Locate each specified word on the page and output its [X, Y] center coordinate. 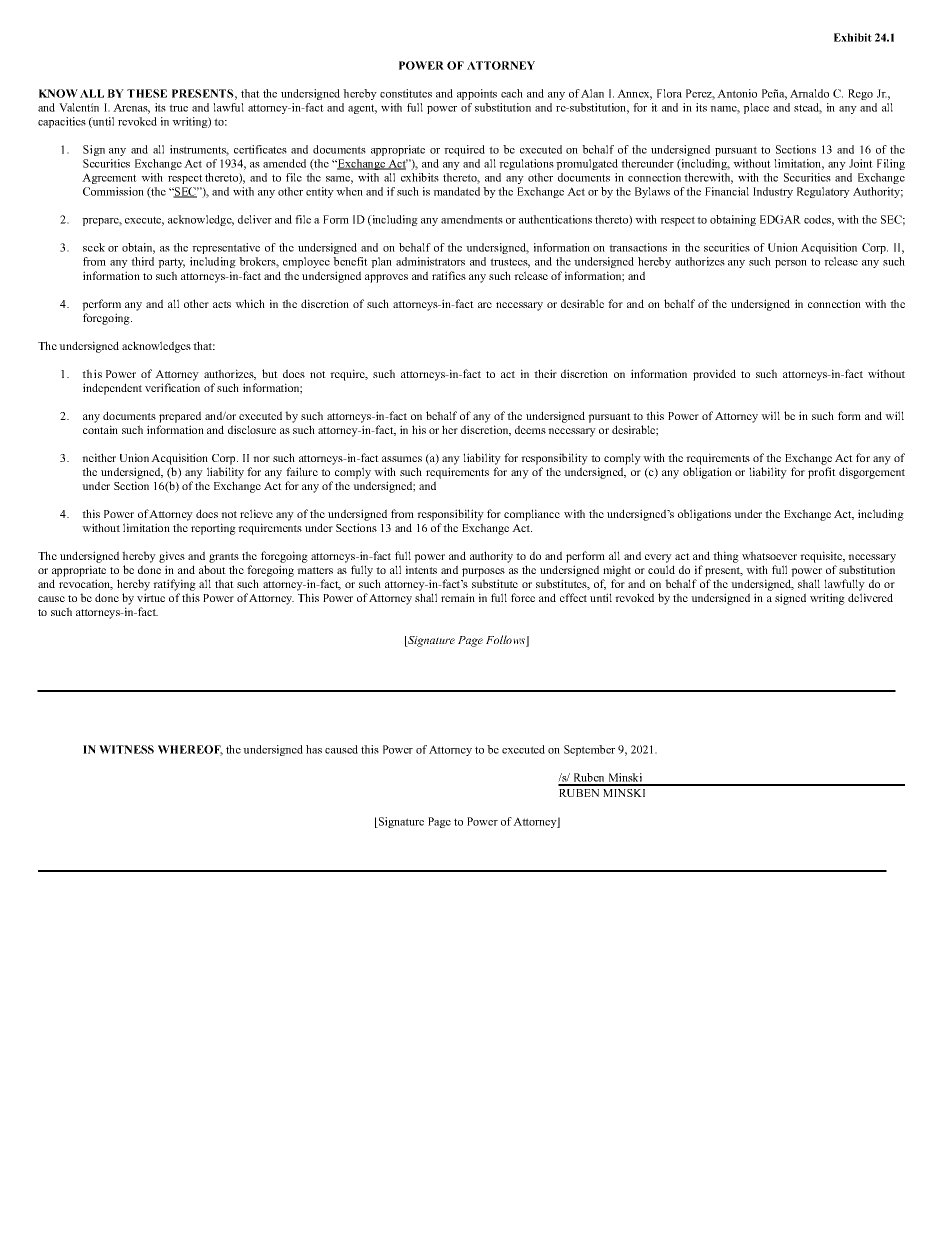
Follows [506, 641]
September [589, 750]
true [178, 108]
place [756, 108]
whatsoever [769, 555]
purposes [483, 572]
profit [822, 473]
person [791, 264]
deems [530, 429]
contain [100, 429]
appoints [477, 94]
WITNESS [126, 749]
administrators [430, 261]
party [171, 263]
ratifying [174, 585]
